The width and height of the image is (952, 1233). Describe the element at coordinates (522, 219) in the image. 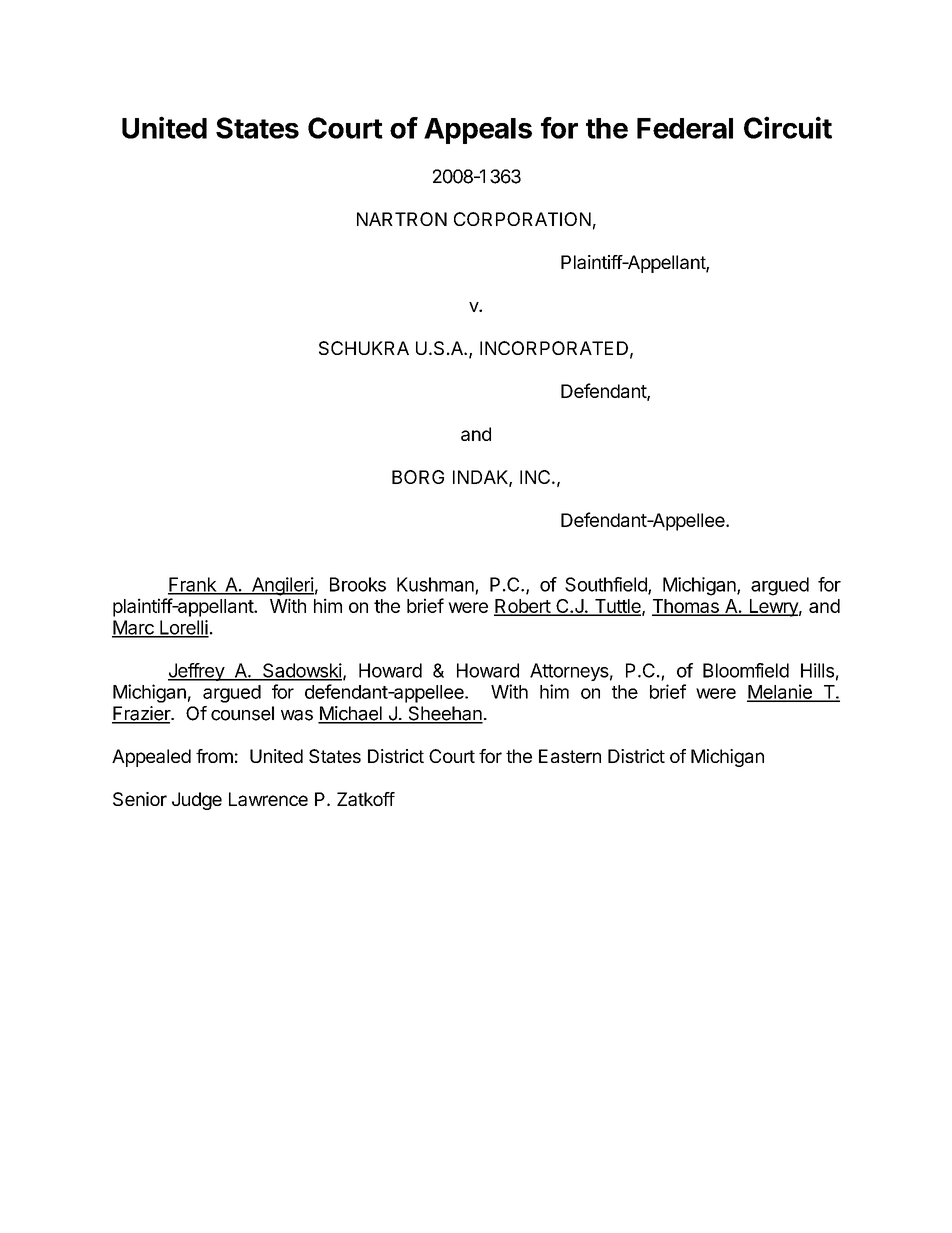

I see `CORPORATION` at that location.
